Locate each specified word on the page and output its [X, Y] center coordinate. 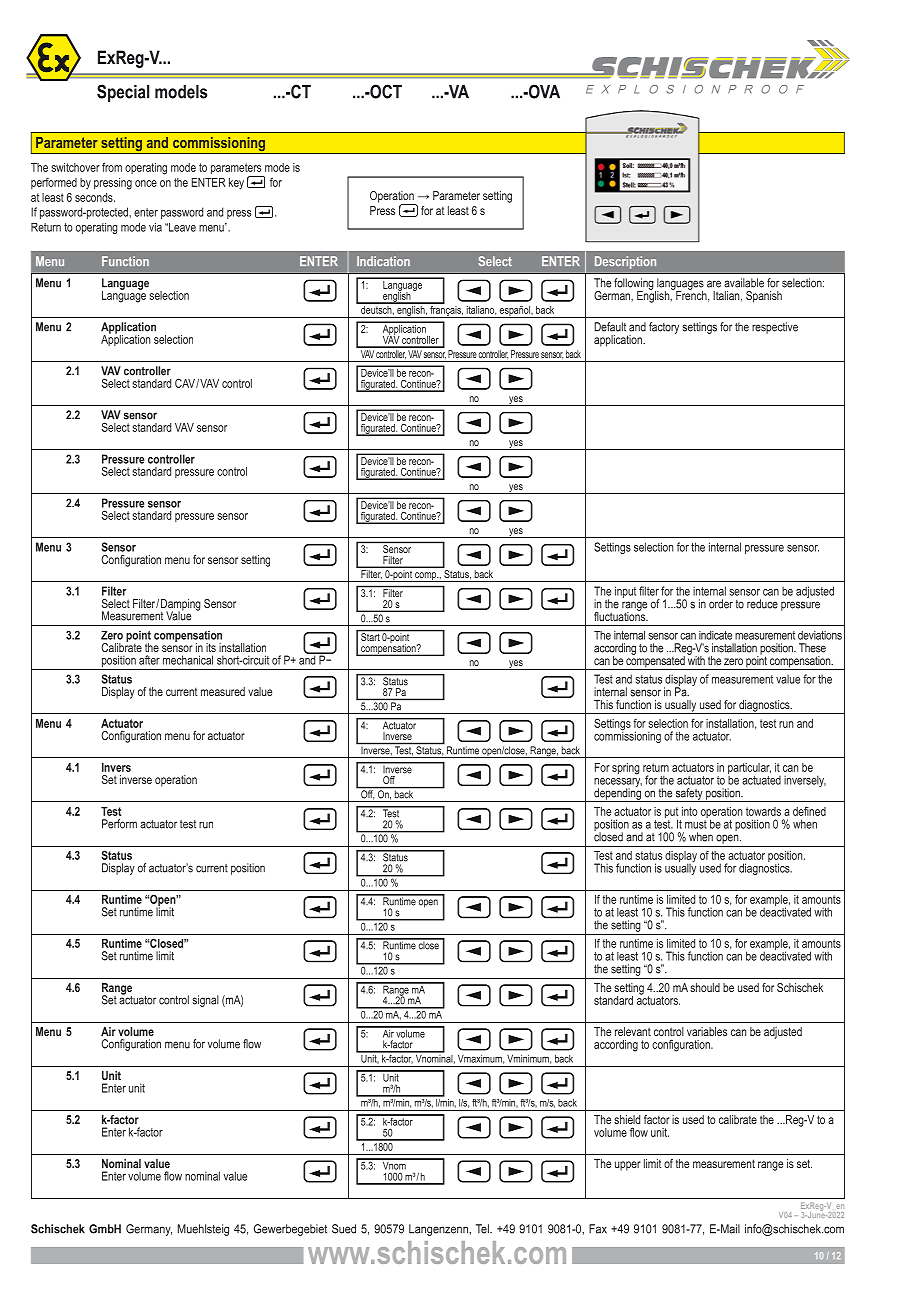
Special [123, 93]
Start [370, 636]
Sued [344, 1229]
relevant [633, 1031]
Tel [483, 1229]
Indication [383, 261]
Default [610, 327]
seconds [95, 197]
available [744, 283]
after [149, 660]
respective [775, 328]
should [705, 987]
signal [205, 1001]
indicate [715, 635]
